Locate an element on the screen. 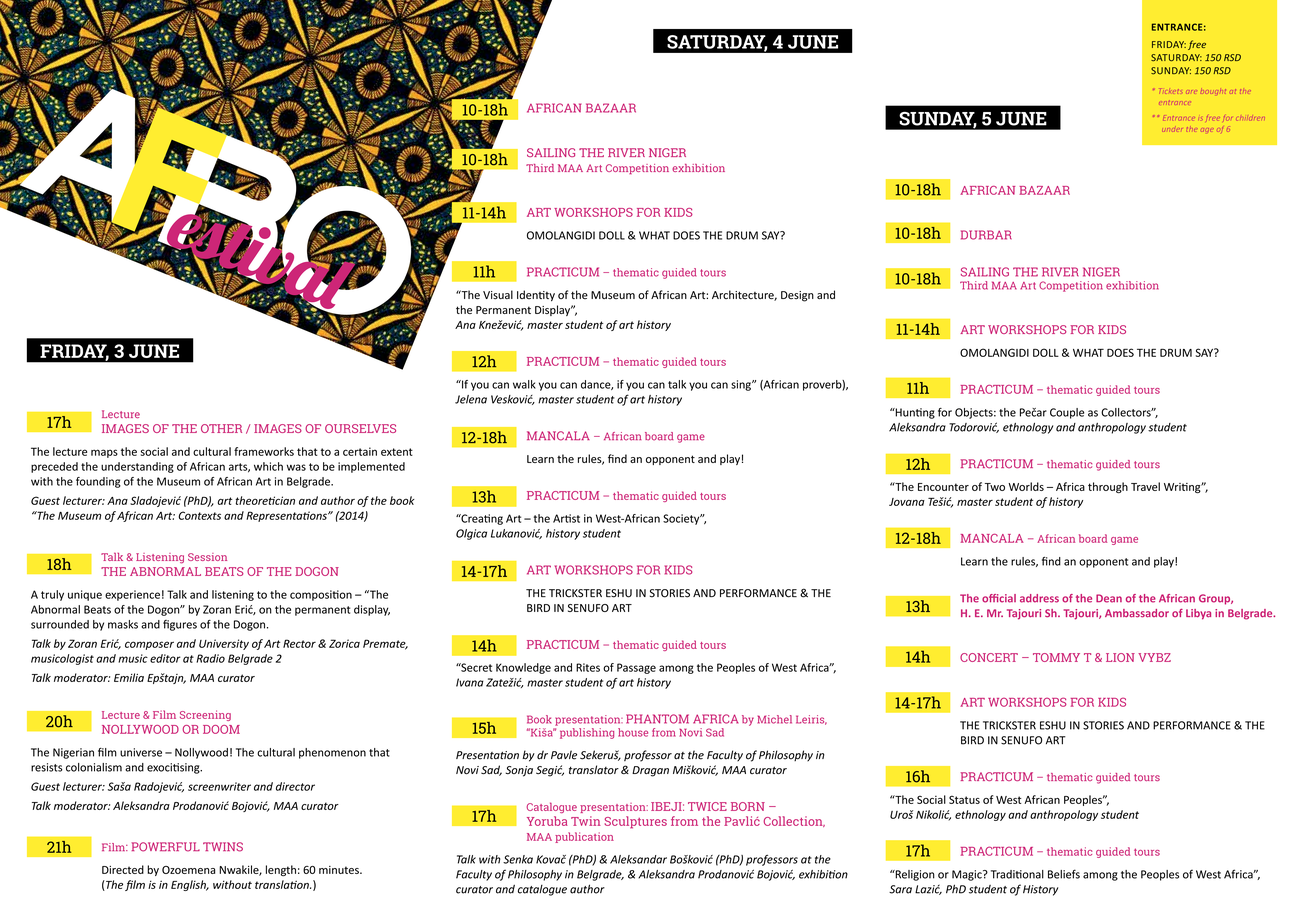 The image size is (1308, 924). address is located at coordinates (1039, 598).
